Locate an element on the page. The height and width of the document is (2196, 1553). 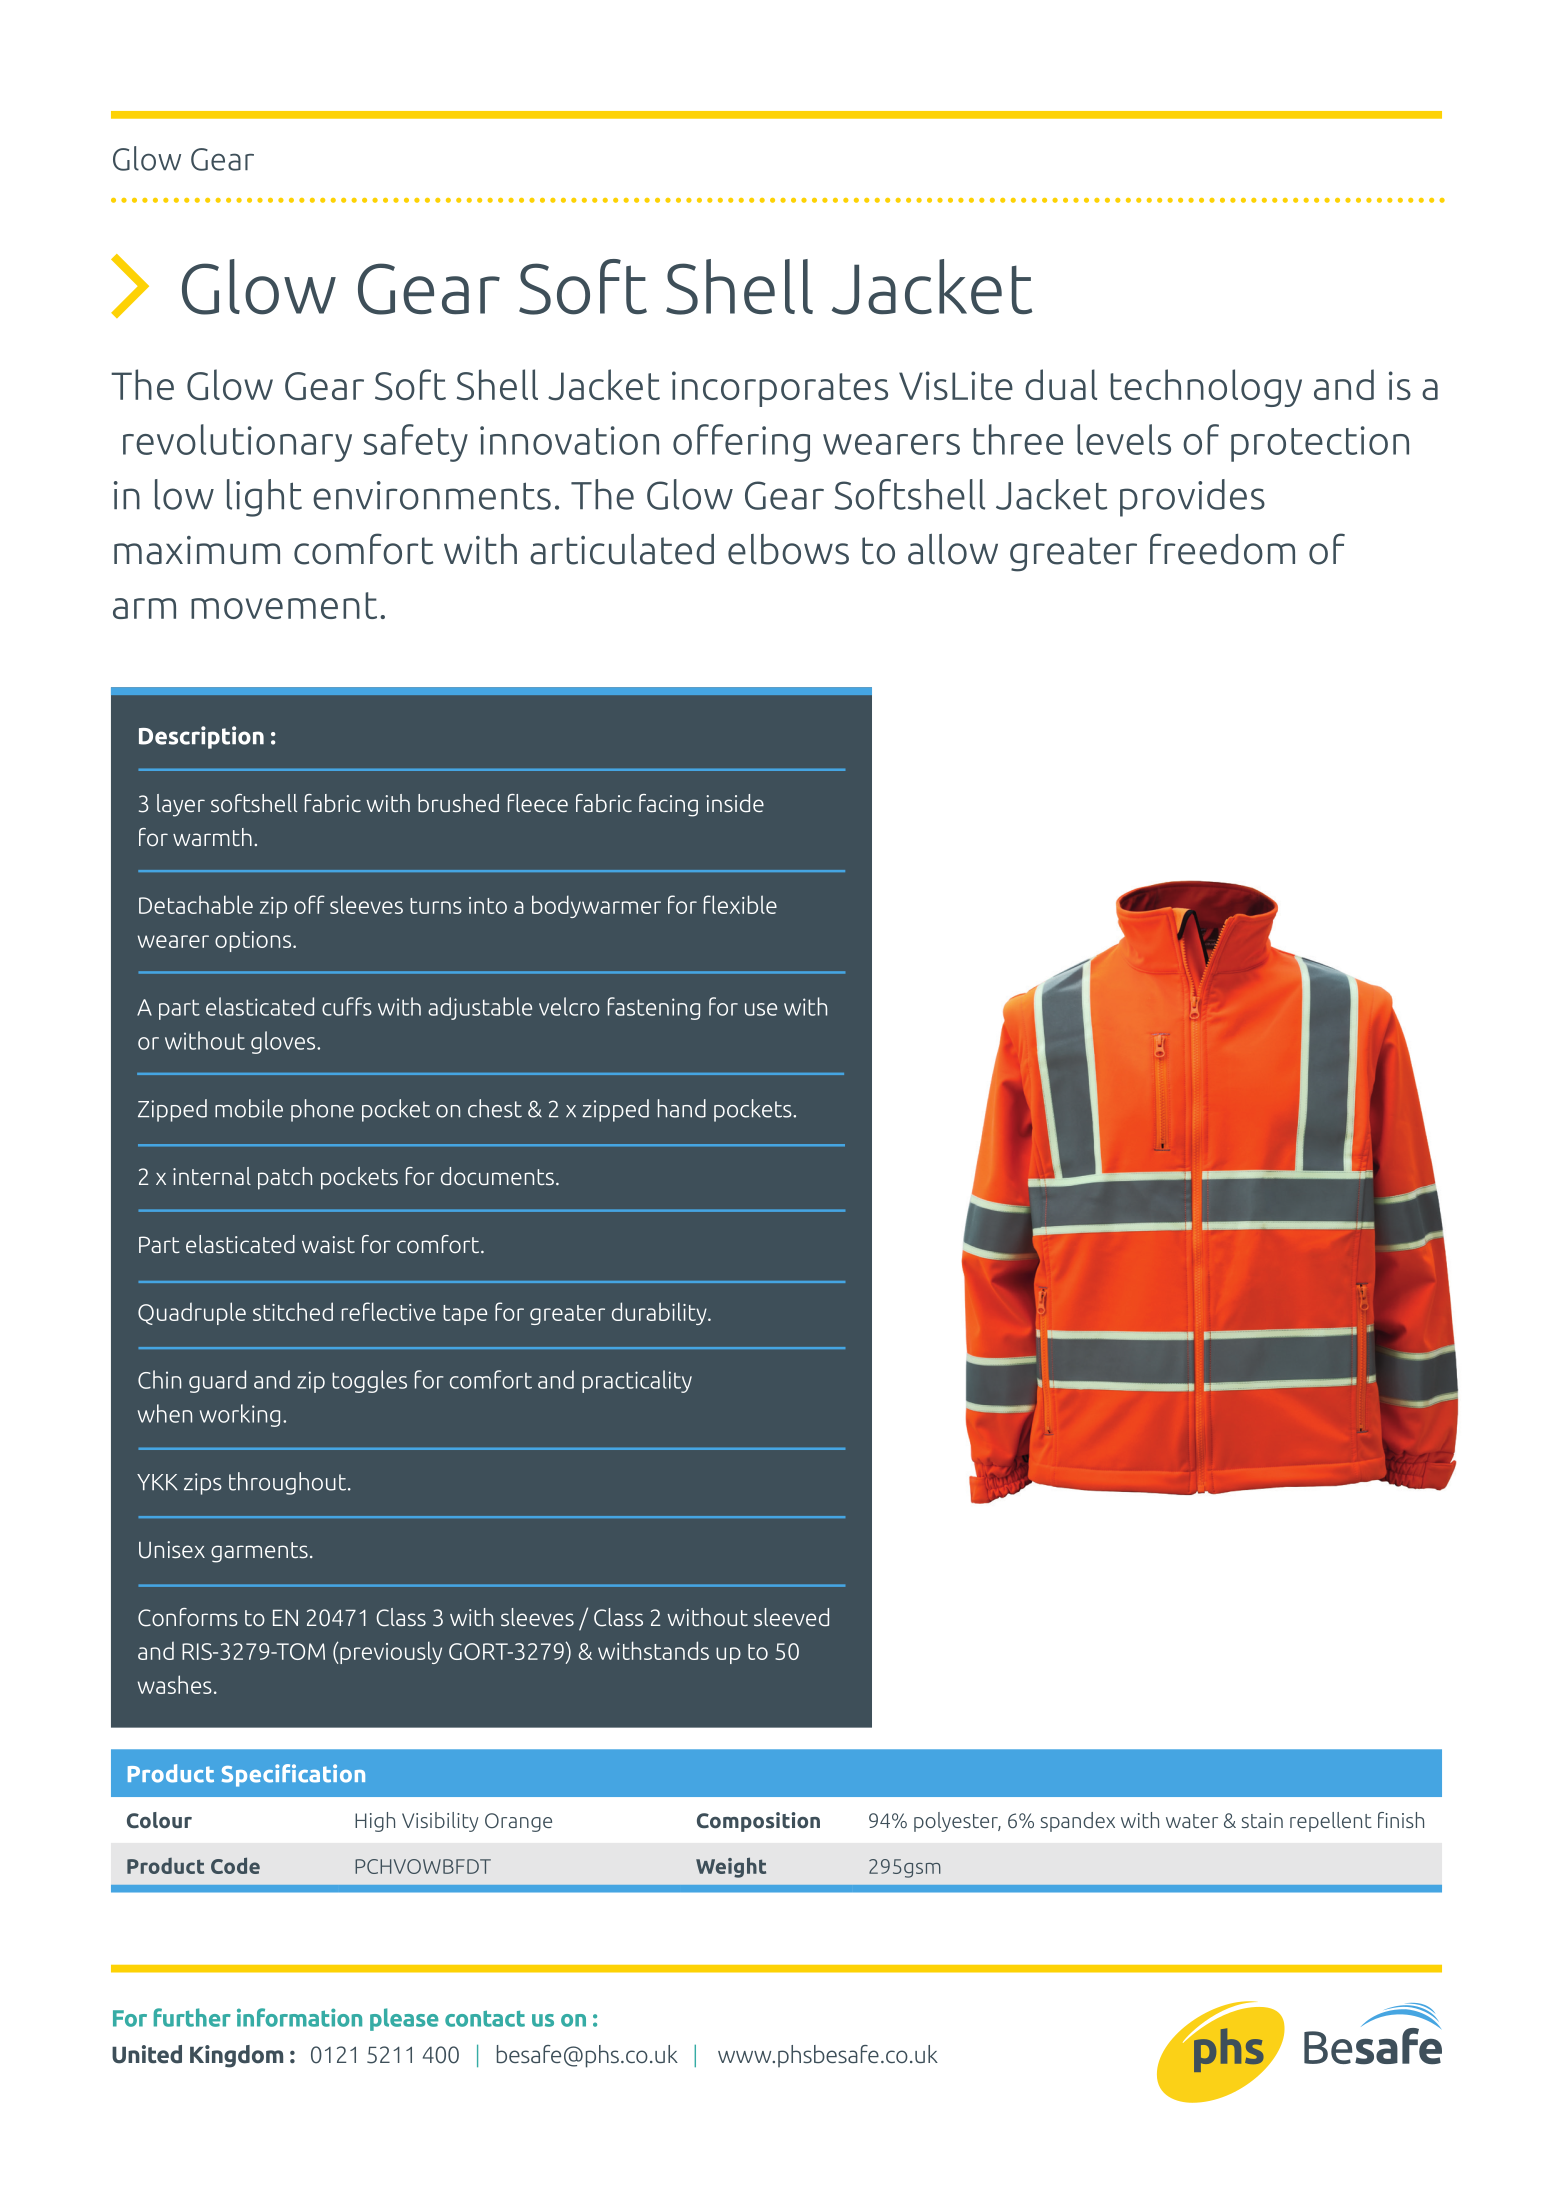
information is located at coordinates (299, 2017).
